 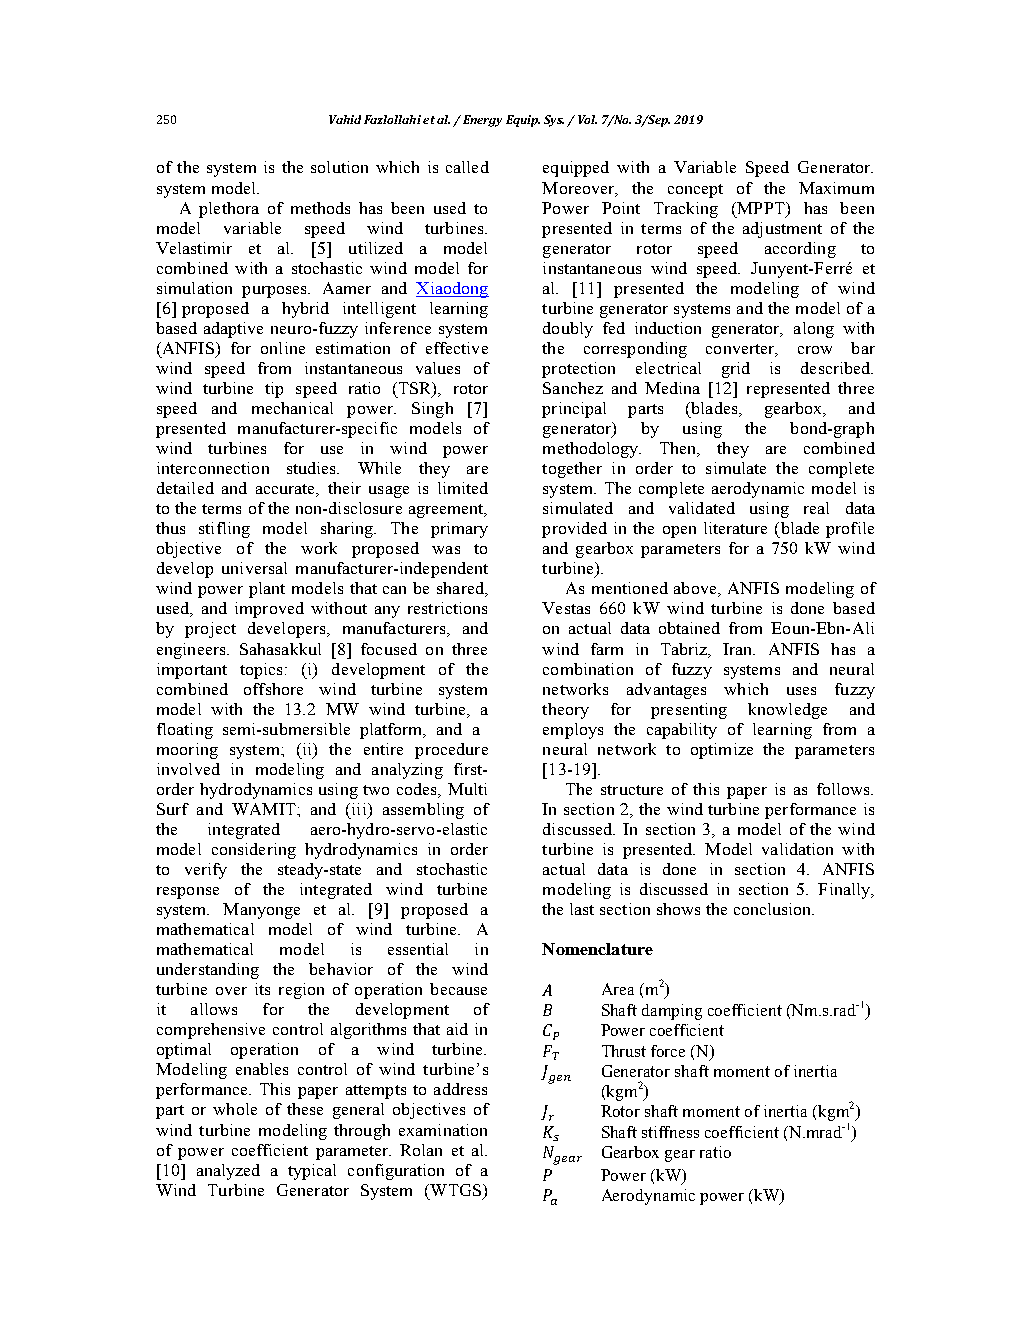 What do you see at coordinates (254, 851) in the page?
I see `considering` at bounding box center [254, 851].
